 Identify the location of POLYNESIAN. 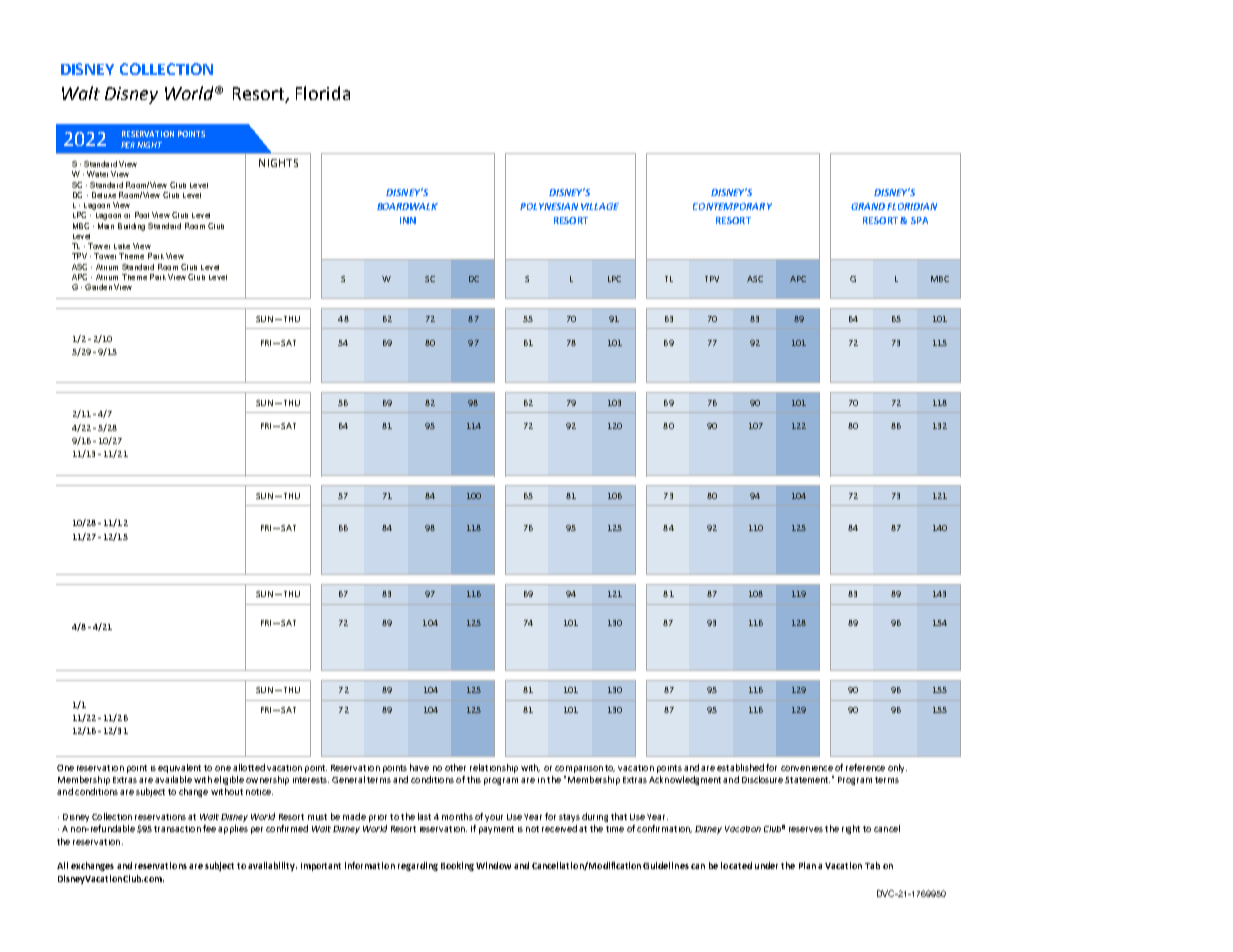
(549, 206).
